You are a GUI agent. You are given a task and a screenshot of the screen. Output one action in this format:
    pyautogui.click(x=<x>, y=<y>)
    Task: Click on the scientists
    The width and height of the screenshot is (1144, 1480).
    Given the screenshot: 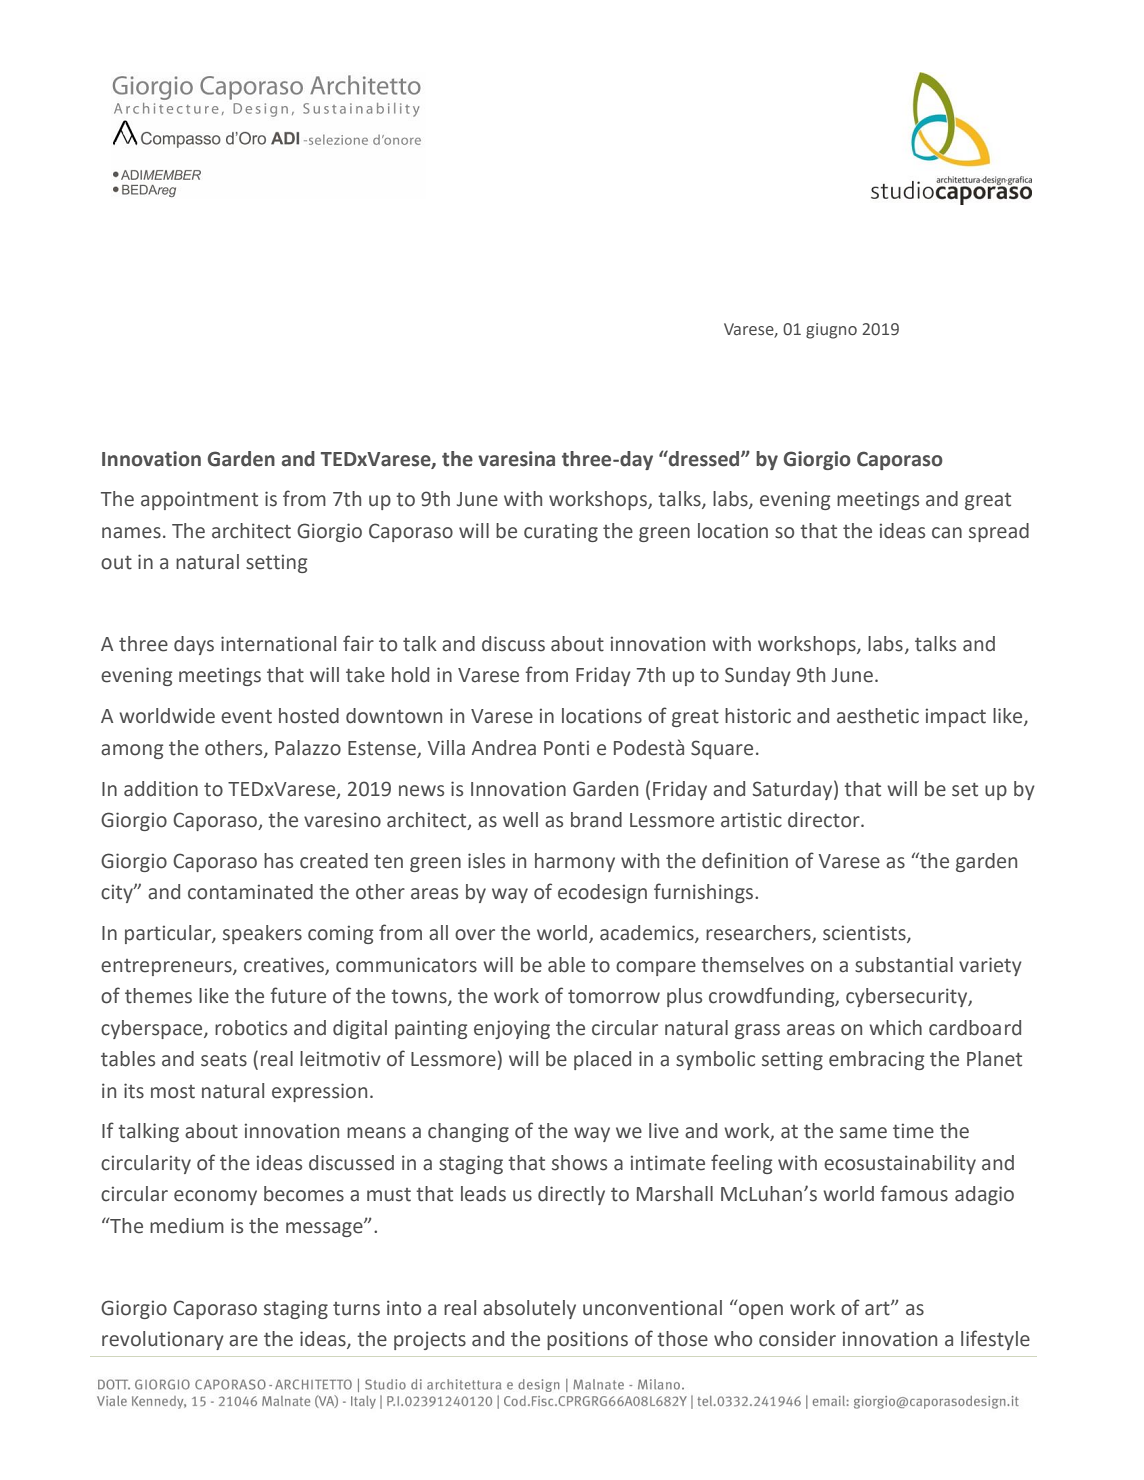 What is the action you would take?
    pyautogui.click(x=865, y=934)
